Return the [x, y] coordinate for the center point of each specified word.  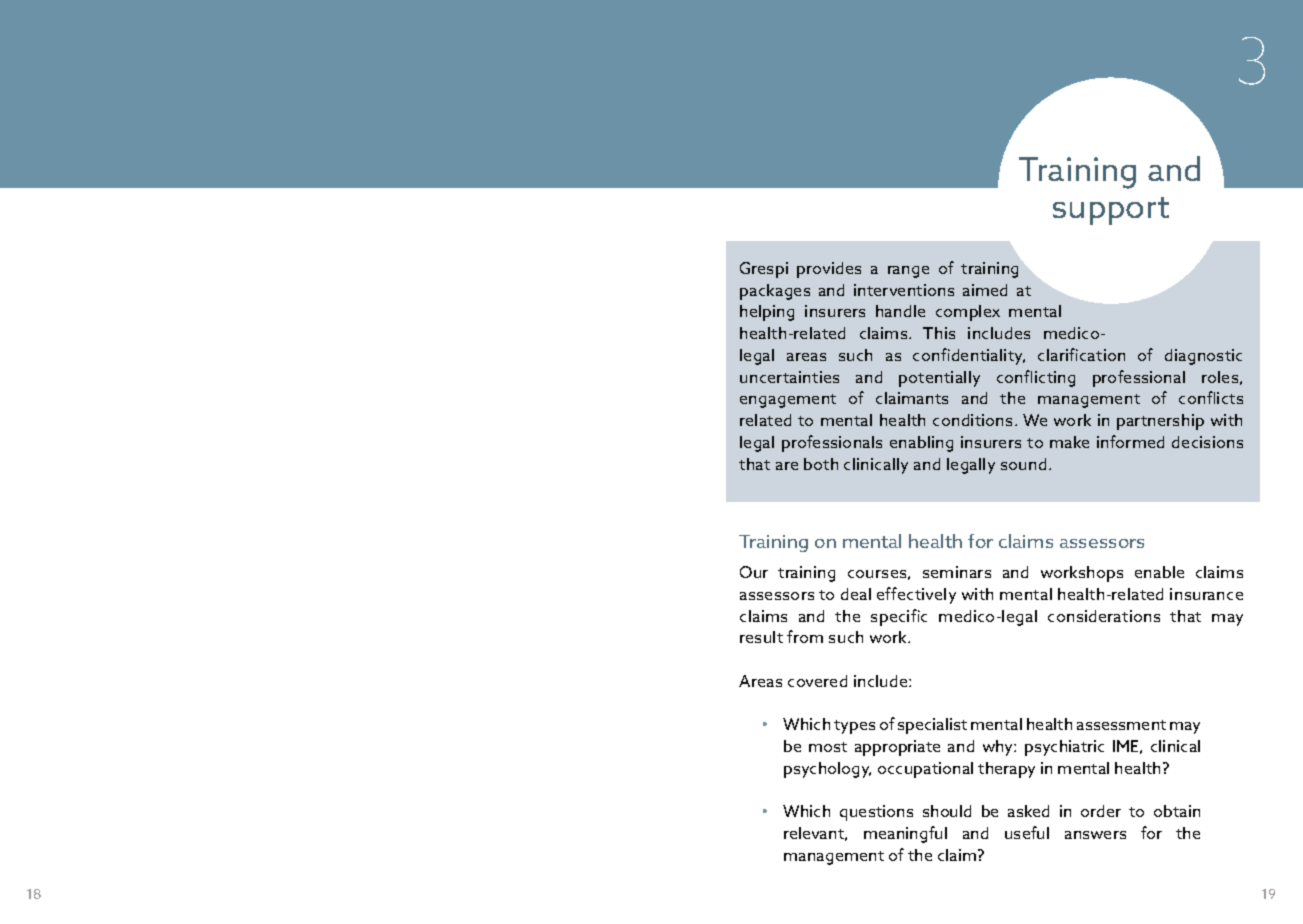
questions [876, 813]
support [1111, 211]
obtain [1177, 811]
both [821, 464]
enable [1159, 572]
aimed [985, 290]
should [947, 811]
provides [829, 270]
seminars [957, 572]
